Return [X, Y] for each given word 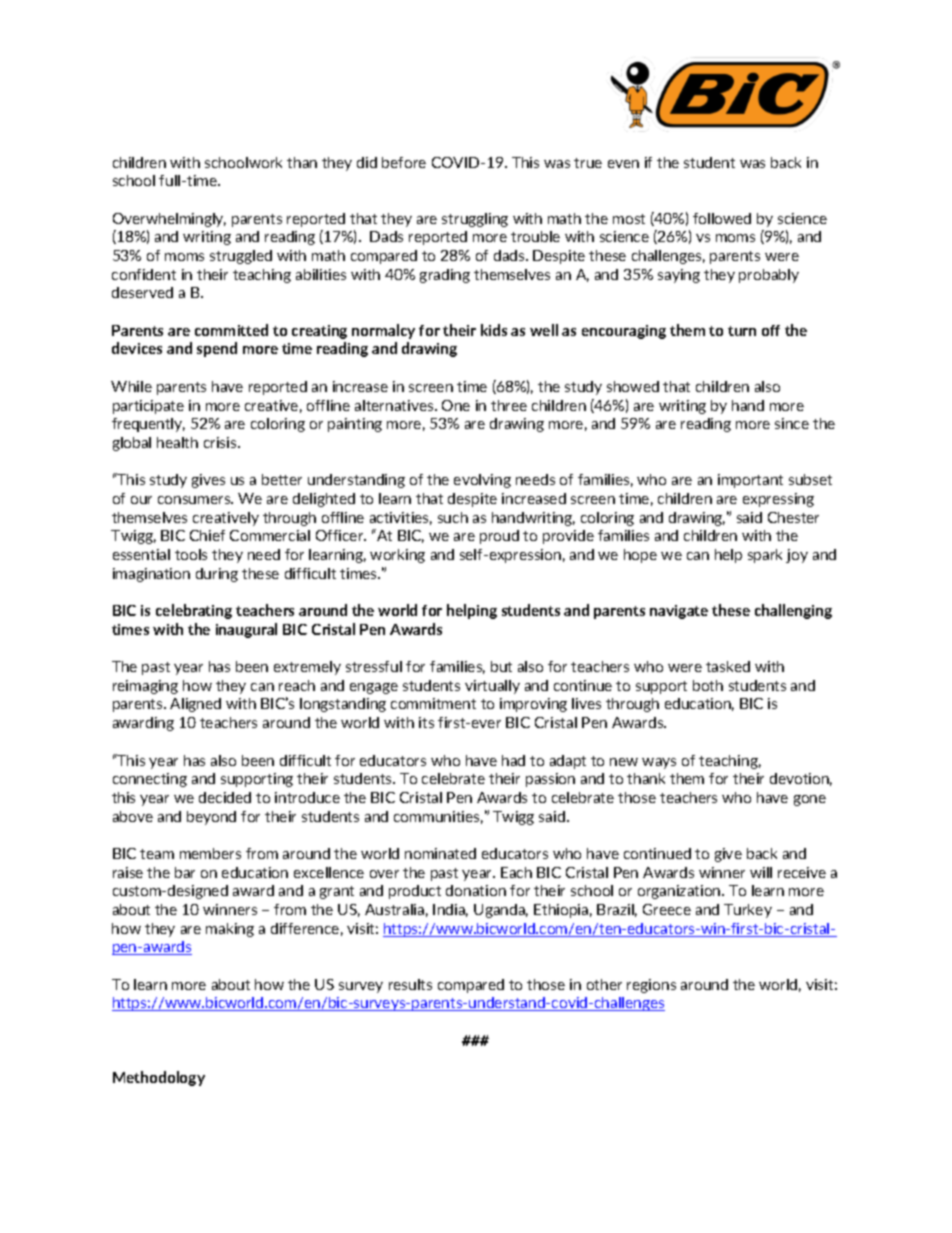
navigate [679, 612]
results [410, 984]
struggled [241, 257]
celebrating [194, 611]
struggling [475, 220]
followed [722, 218]
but [501, 666]
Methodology [159, 1078]
